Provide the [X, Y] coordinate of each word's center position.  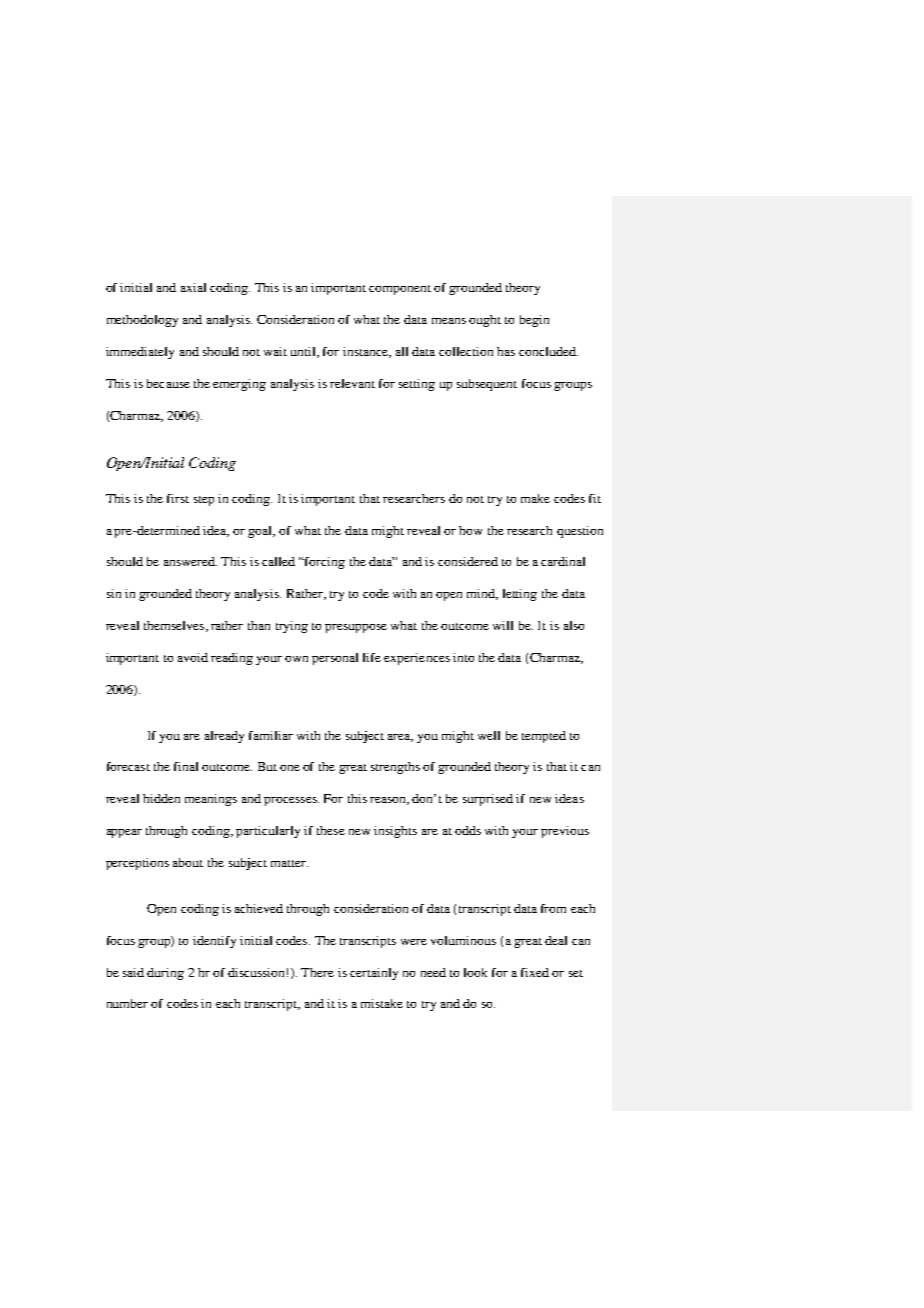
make [535, 498]
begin [534, 321]
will [503, 625]
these [331, 830]
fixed [535, 972]
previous [565, 832]
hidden [161, 798]
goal [261, 532]
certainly [374, 974]
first [178, 498]
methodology [142, 321]
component [400, 290]
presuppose [356, 628]
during [165, 974]
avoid [193, 657]
